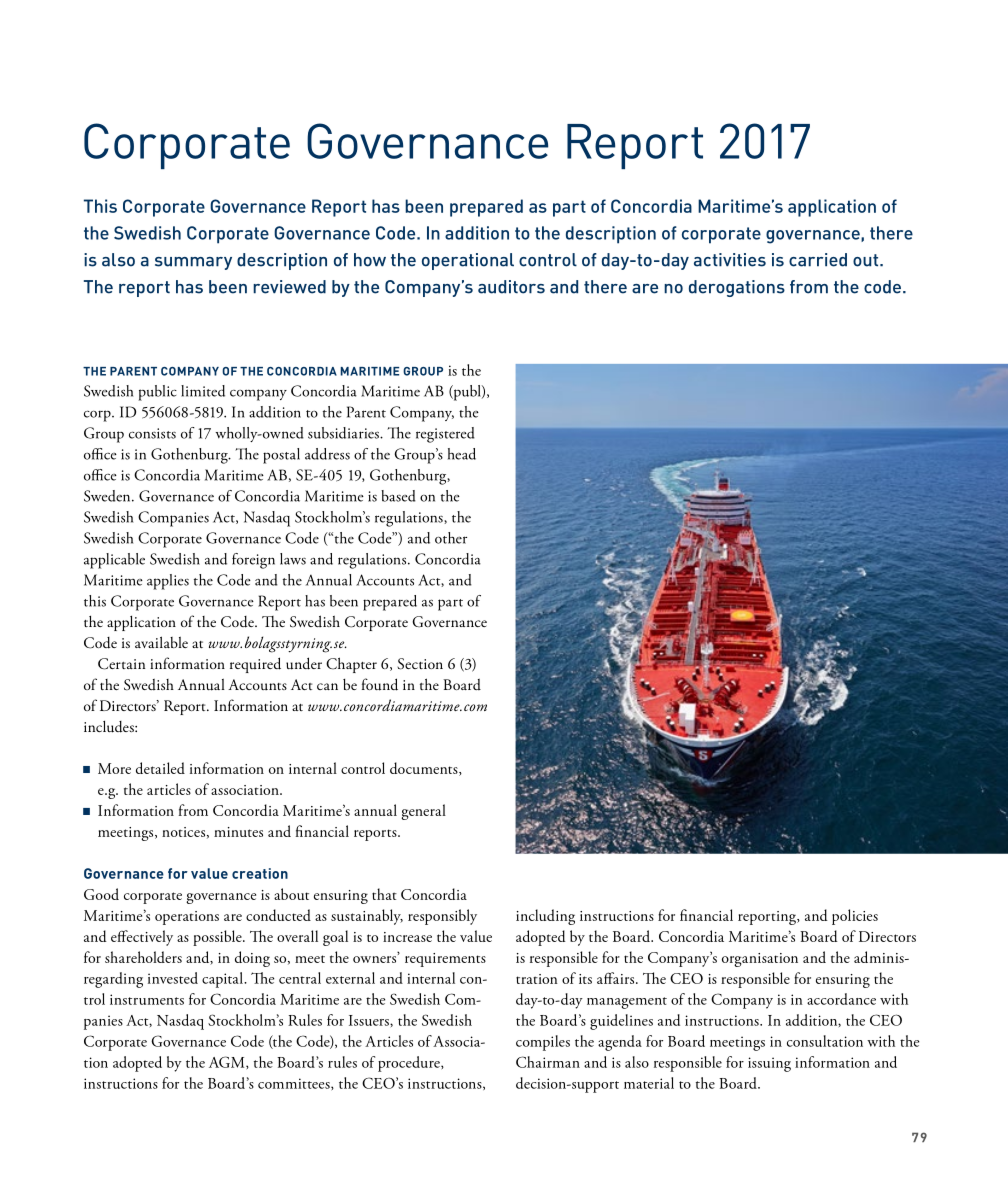 The image size is (1008, 1189). What do you see at coordinates (228, 1062) in the image?
I see `AGM` at bounding box center [228, 1062].
